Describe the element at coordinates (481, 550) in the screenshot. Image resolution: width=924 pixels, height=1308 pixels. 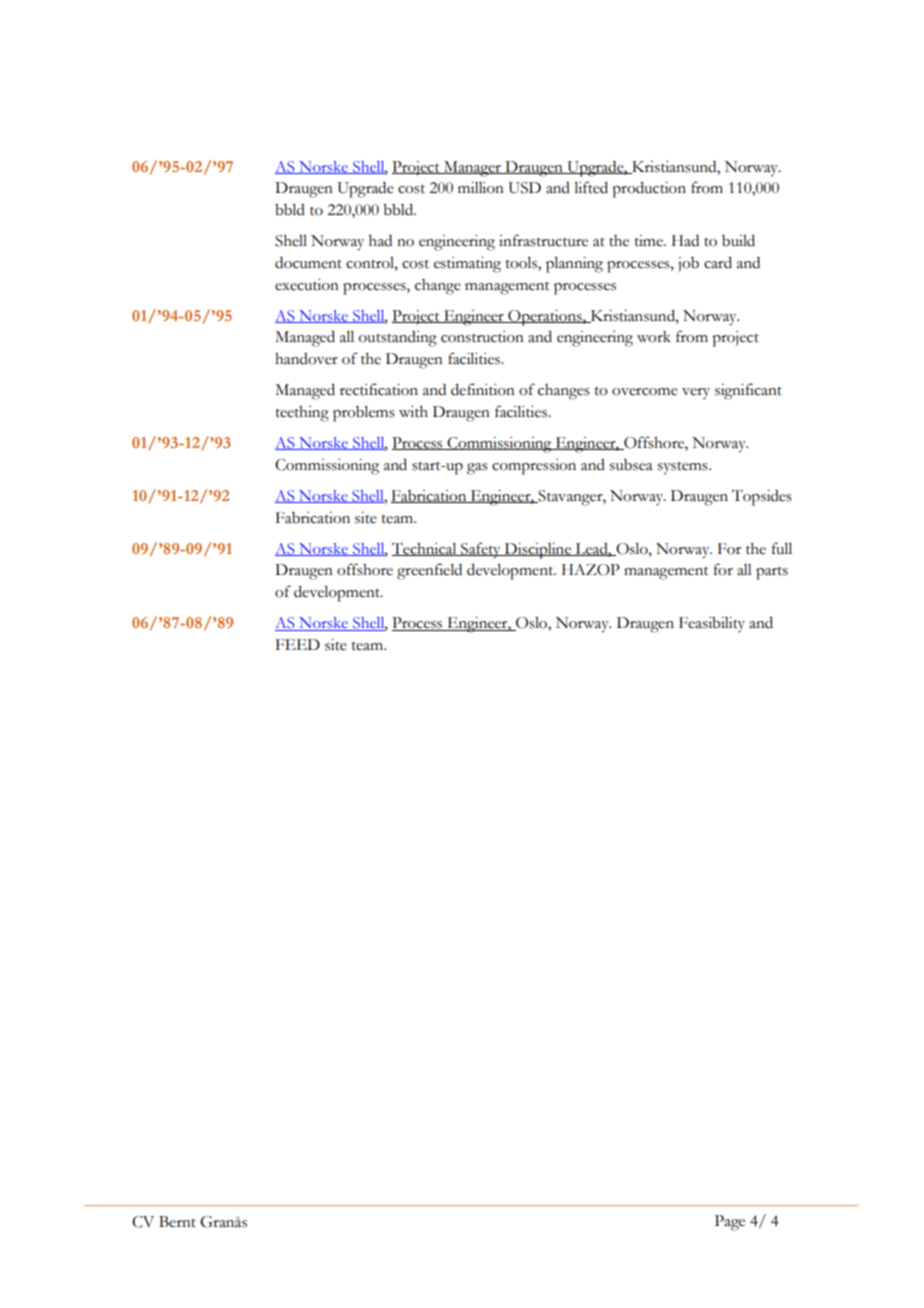
I see `Safety` at that location.
